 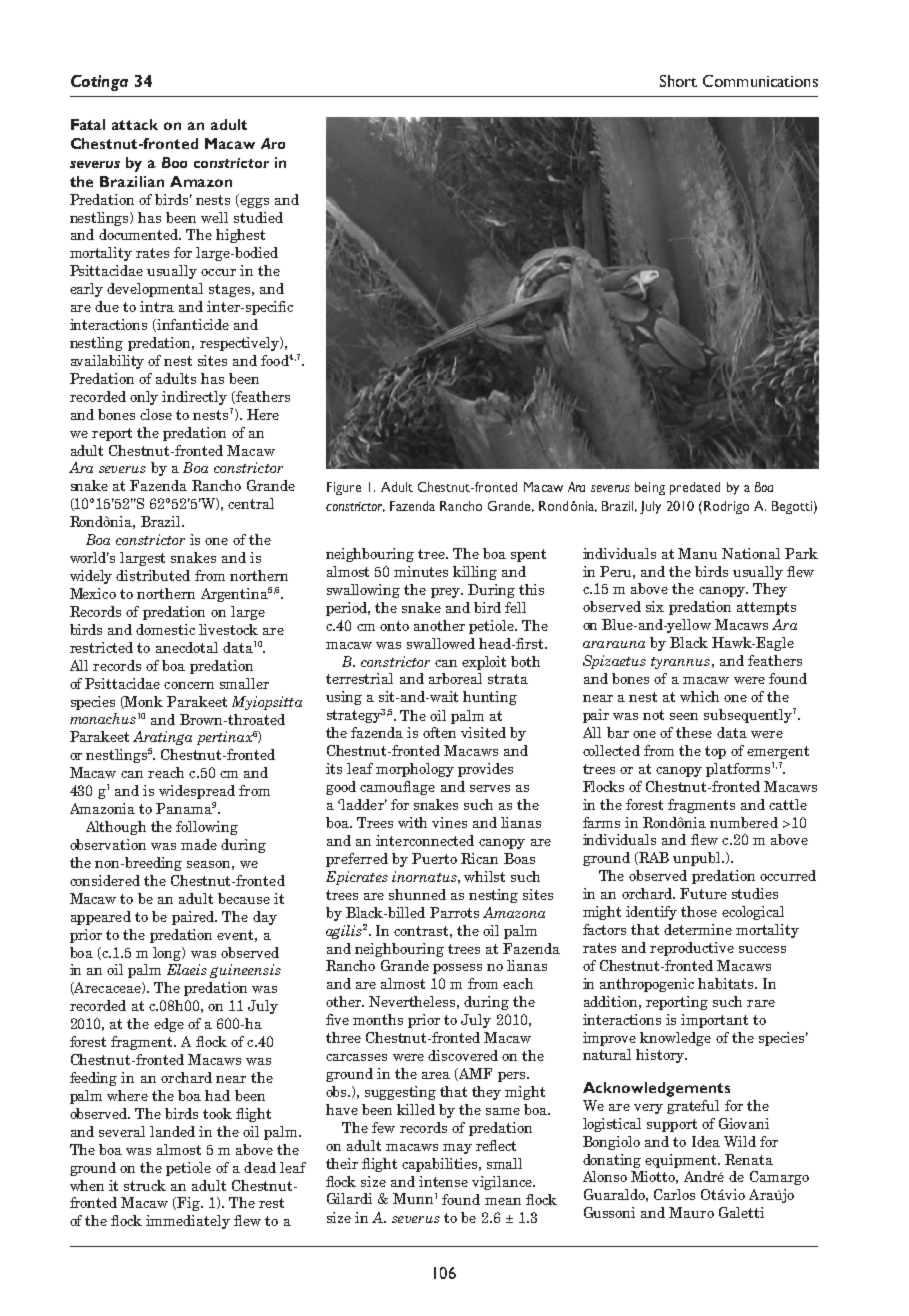 What do you see at coordinates (680, 663) in the screenshot?
I see `tyrannus` at bounding box center [680, 663].
